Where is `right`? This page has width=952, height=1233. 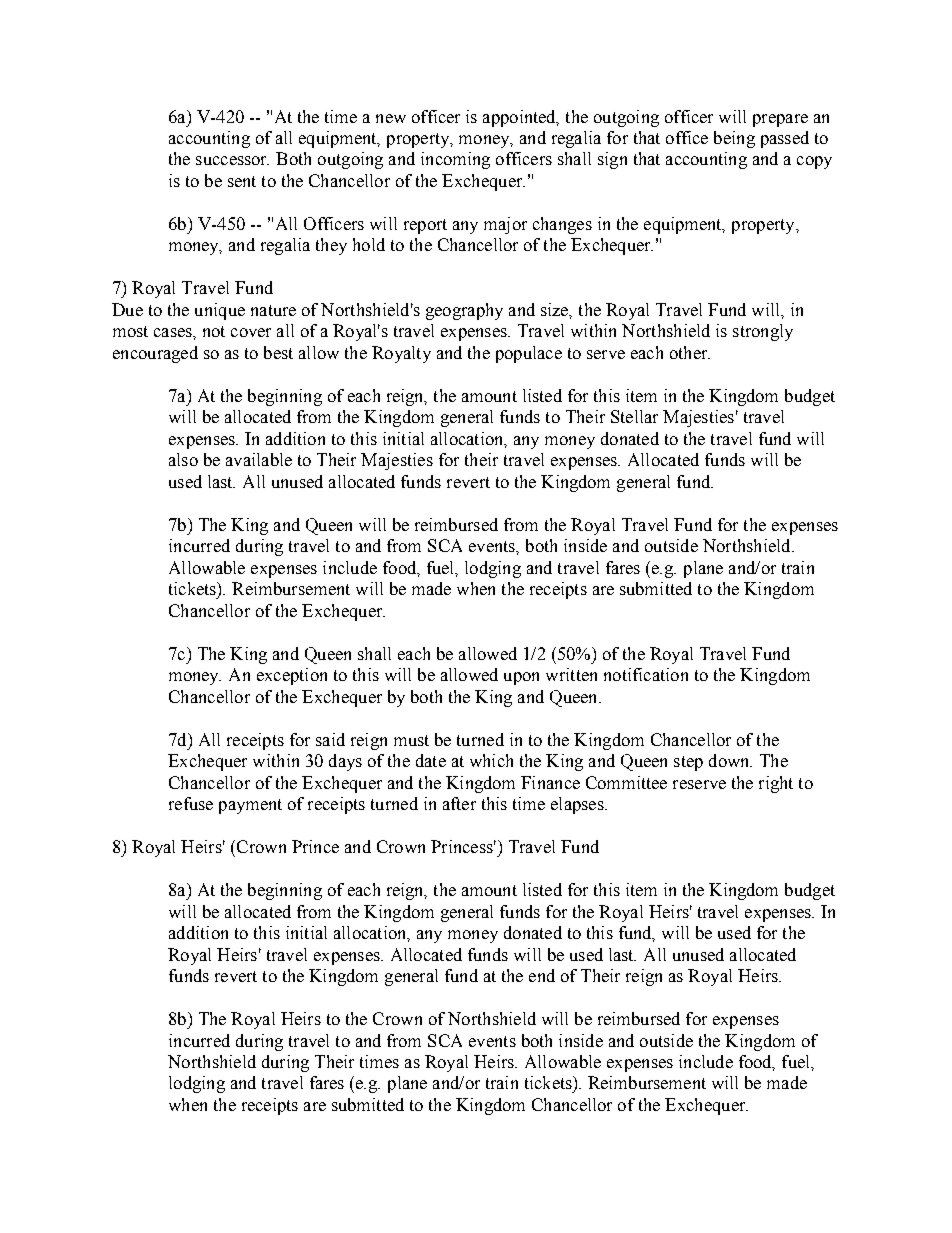 right is located at coordinates (776, 784).
